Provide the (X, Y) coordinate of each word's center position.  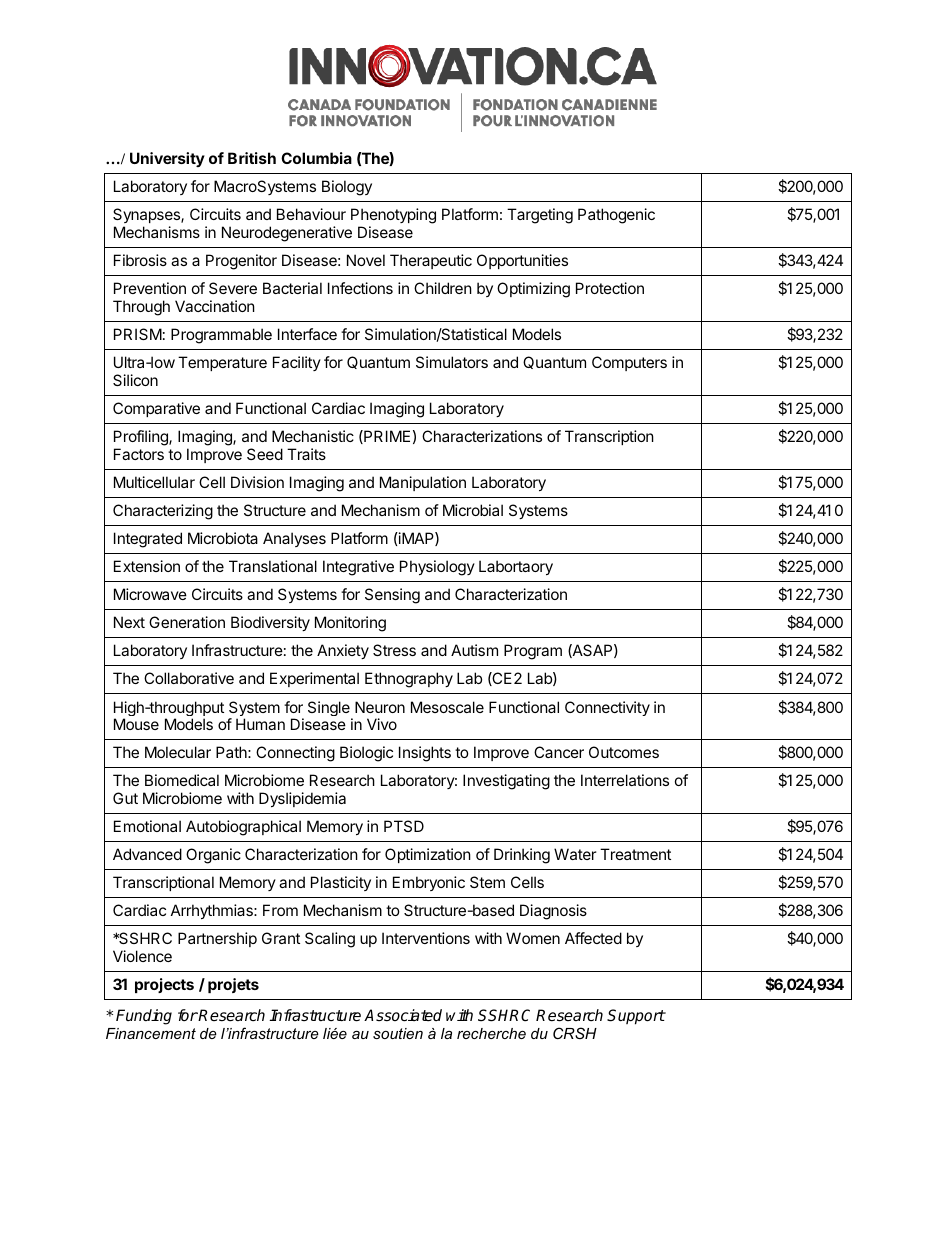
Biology (347, 188)
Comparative (156, 409)
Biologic (366, 754)
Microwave (150, 594)
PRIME (386, 437)
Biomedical (182, 780)
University (167, 159)
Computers (629, 363)
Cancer (559, 752)
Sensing (392, 596)
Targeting (540, 216)
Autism (474, 650)
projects (164, 985)
